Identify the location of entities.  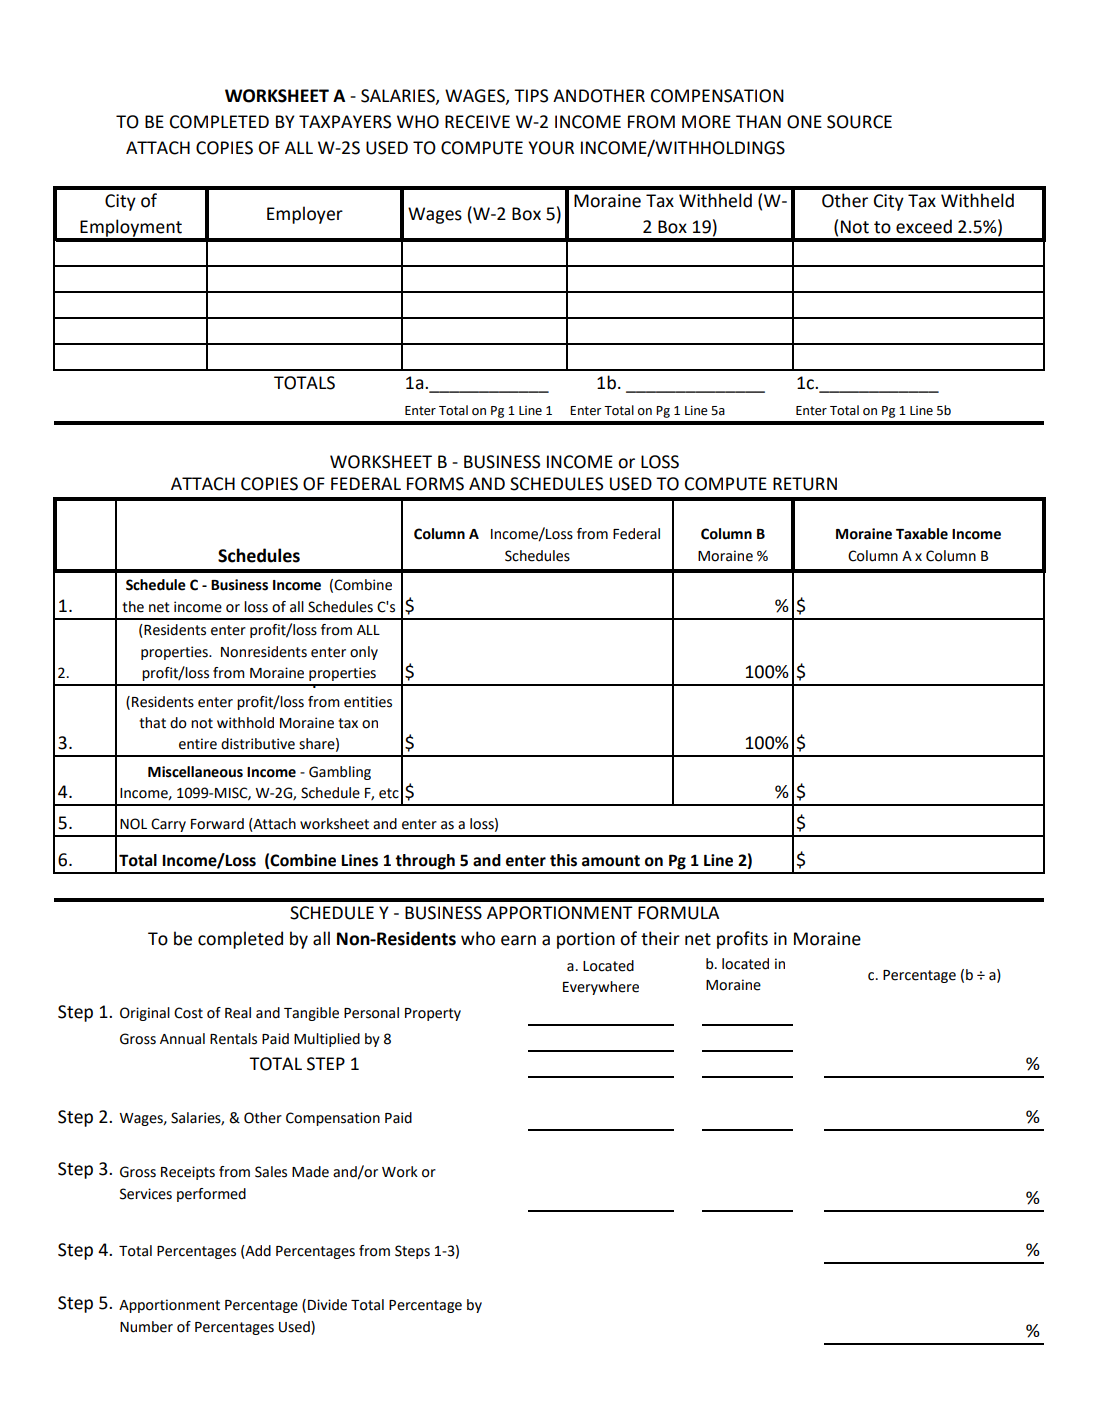
(368, 702).
